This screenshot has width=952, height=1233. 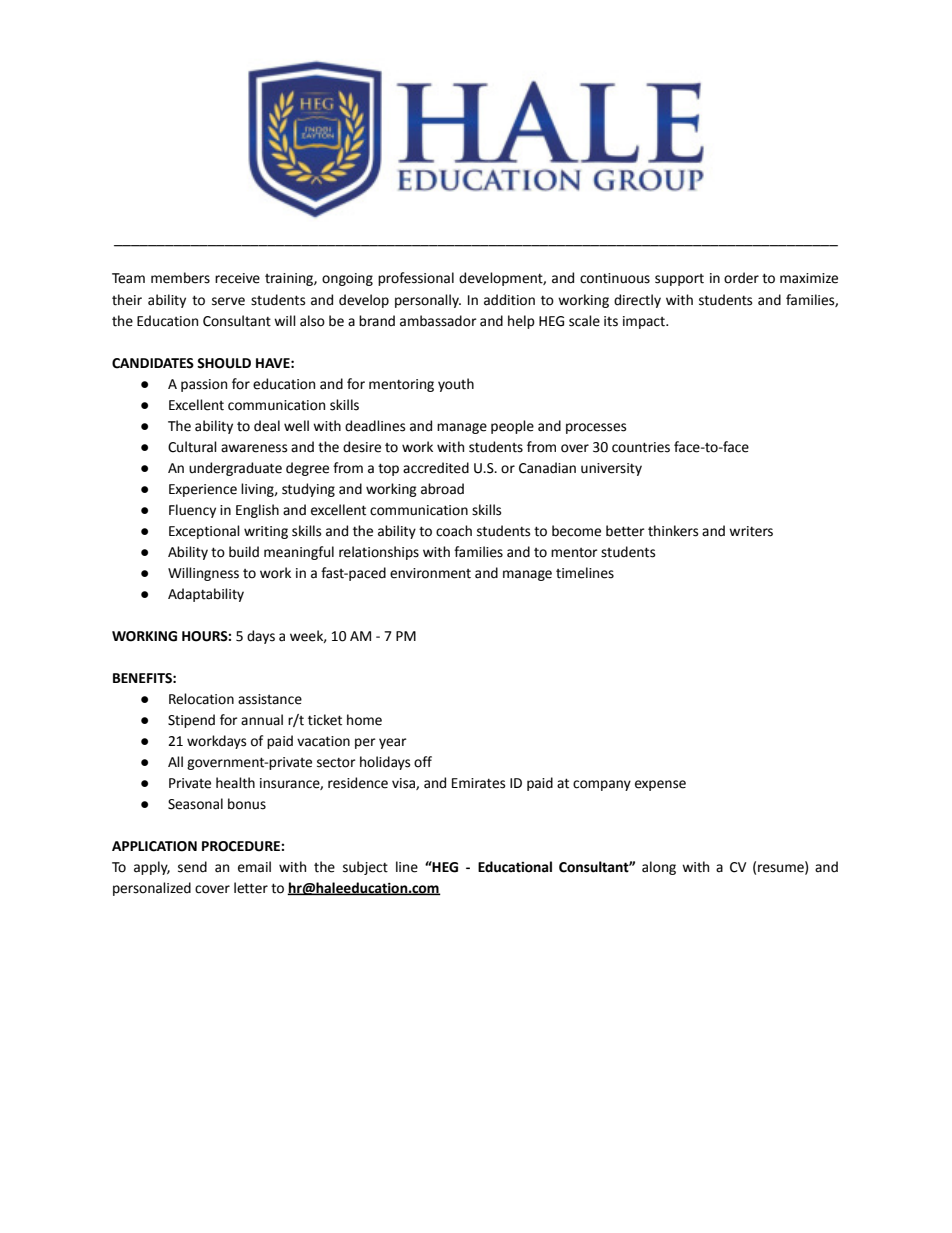 What do you see at coordinates (192, 867) in the screenshot?
I see `send` at bounding box center [192, 867].
